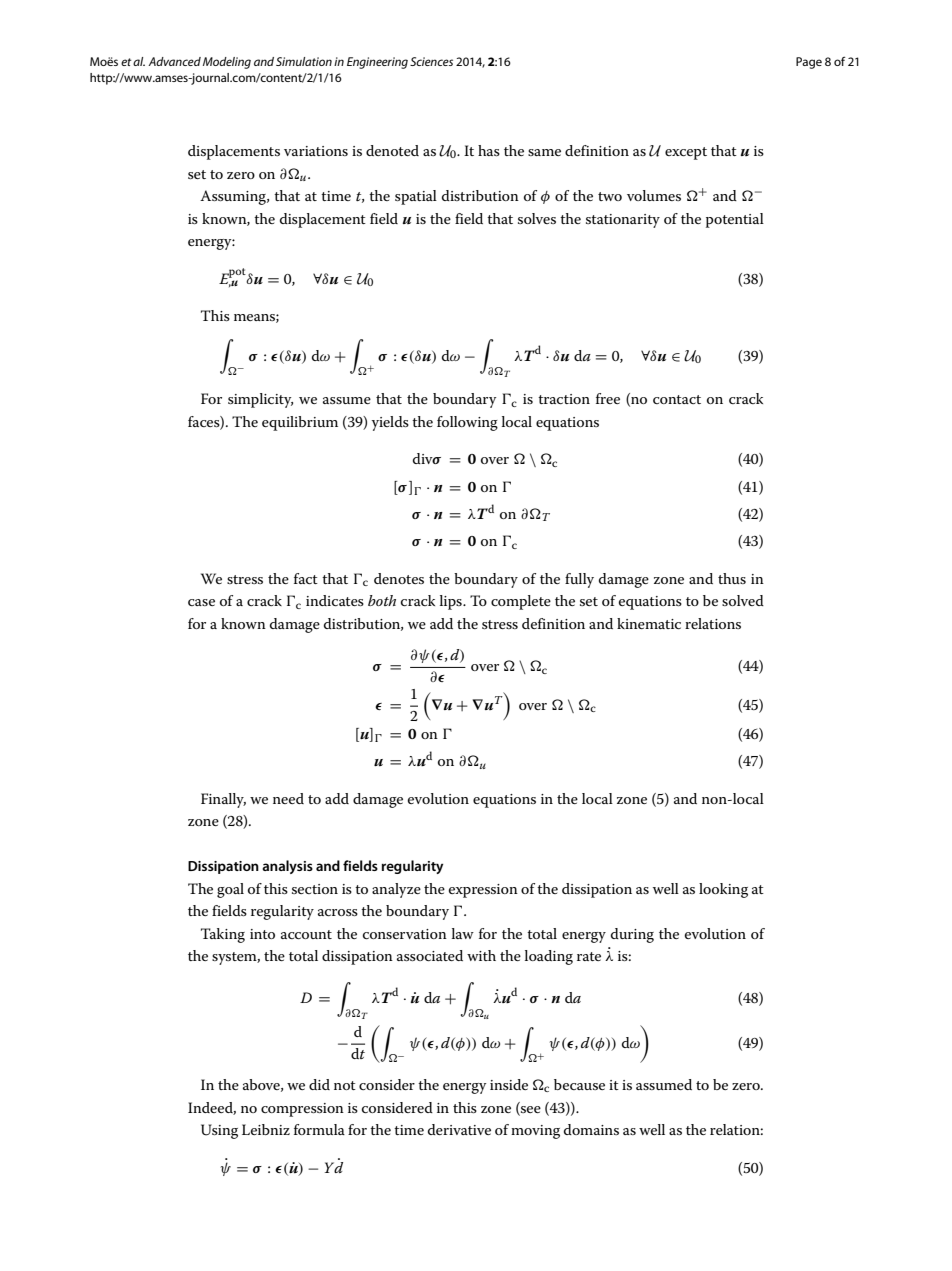 The image size is (952, 1271). Describe the element at coordinates (809, 63) in the screenshot. I see `Page` at that location.
